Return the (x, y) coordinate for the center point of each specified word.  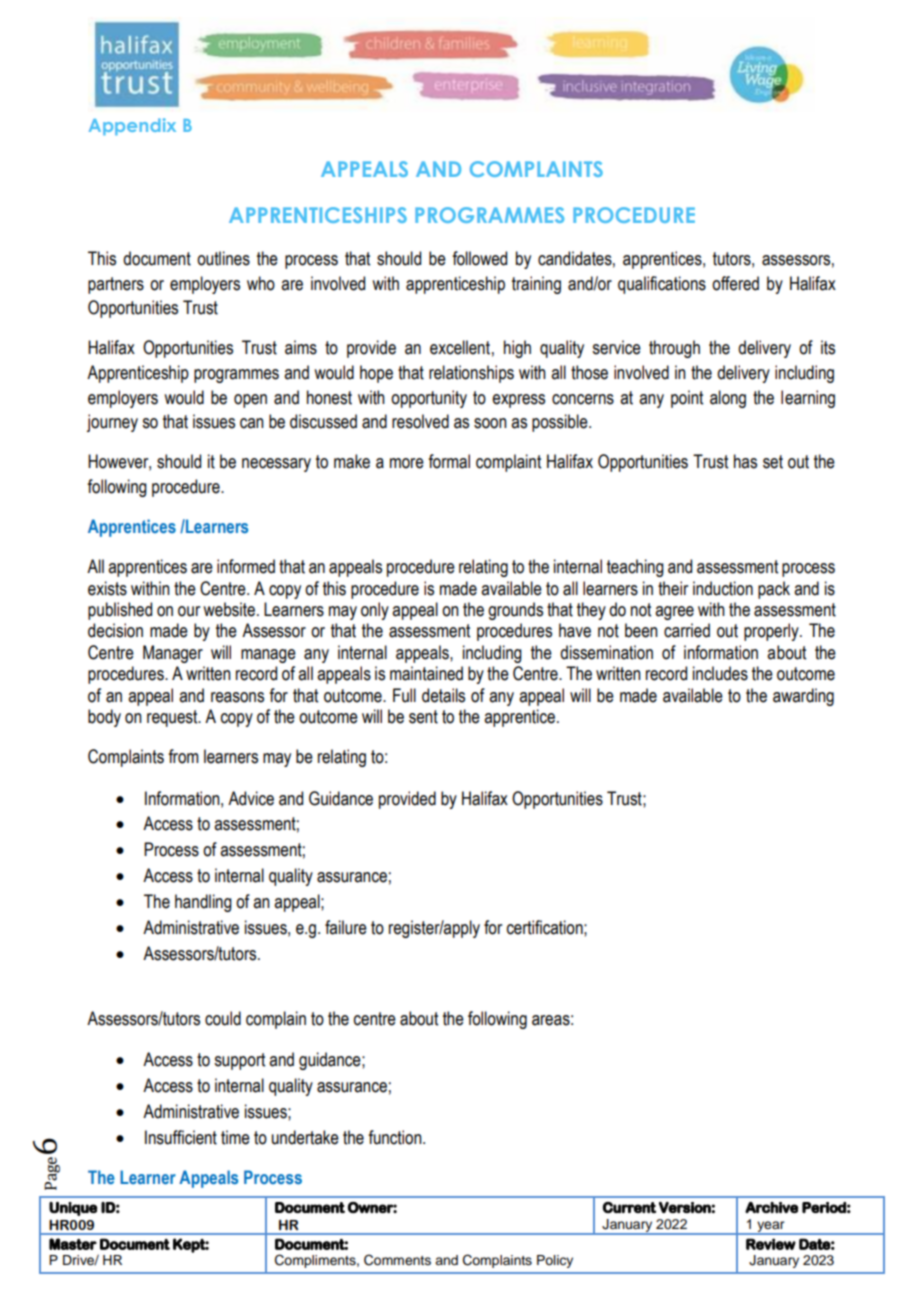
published (120, 611)
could (223, 1018)
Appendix (132, 126)
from (183, 756)
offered (735, 283)
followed (479, 258)
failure (346, 927)
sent (423, 717)
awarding (803, 697)
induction (723, 588)
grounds (515, 611)
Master (73, 1244)
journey (112, 423)
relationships (471, 374)
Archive (771, 1207)
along (728, 399)
